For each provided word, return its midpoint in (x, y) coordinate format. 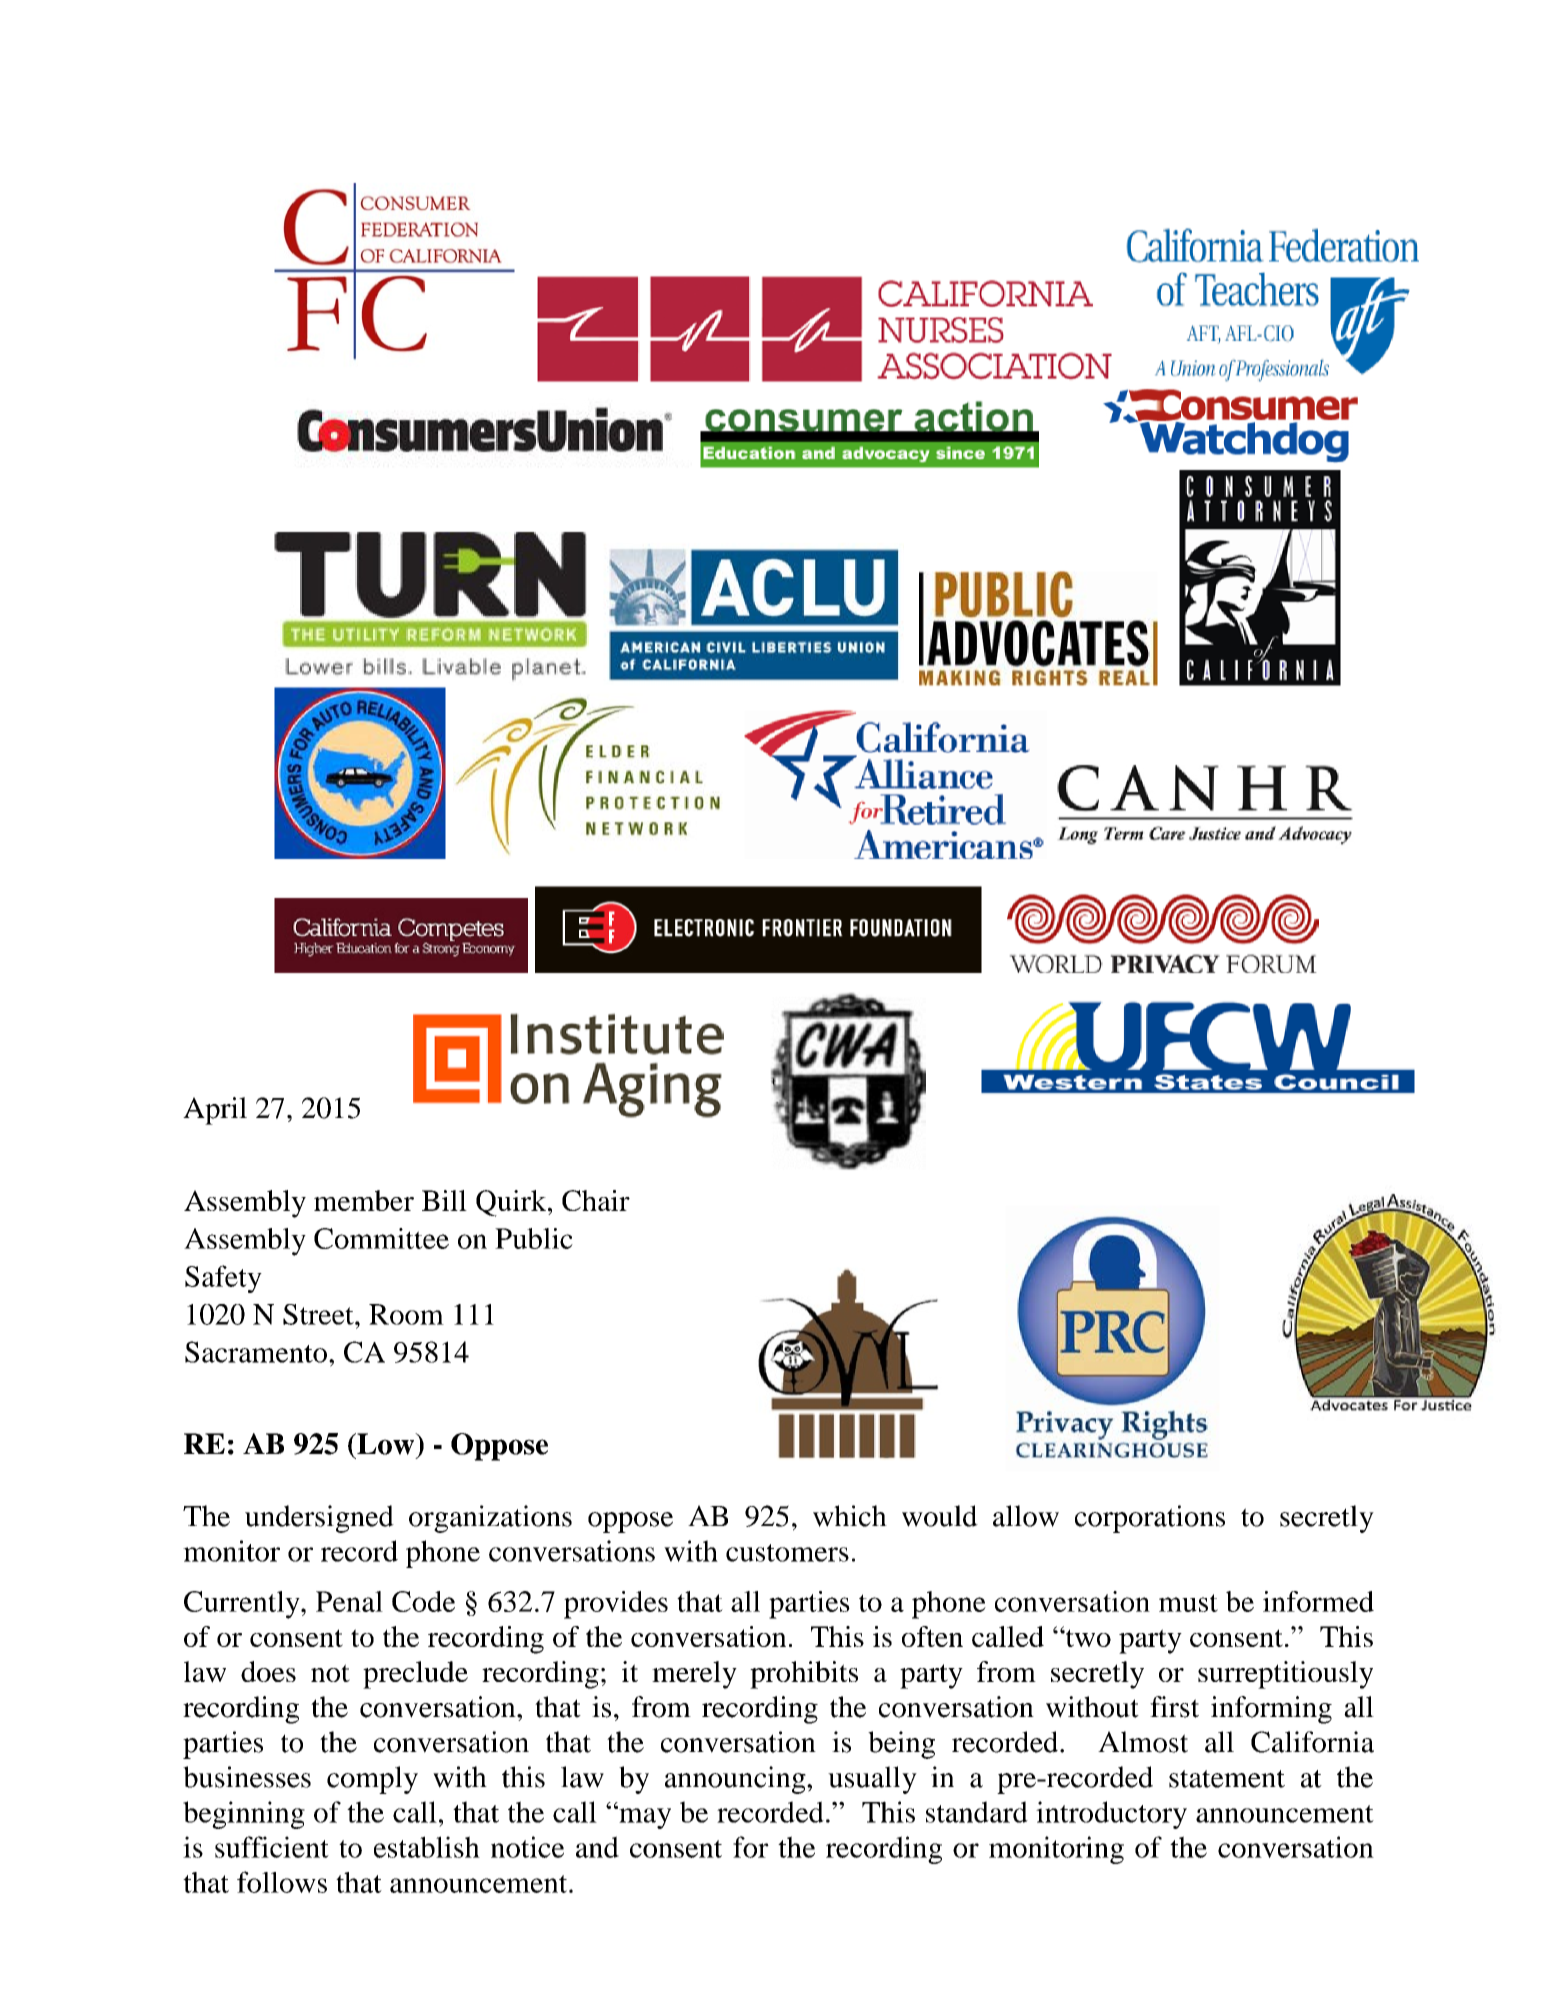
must (1188, 1603)
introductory (1111, 1815)
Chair (596, 1200)
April (215, 1111)
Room (406, 1314)
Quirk (512, 1203)
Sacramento (256, 1352)
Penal (349, 1601)
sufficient (272, 1847)
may (644, 1817)
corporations (1150, 1519)
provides (616, 1605)
